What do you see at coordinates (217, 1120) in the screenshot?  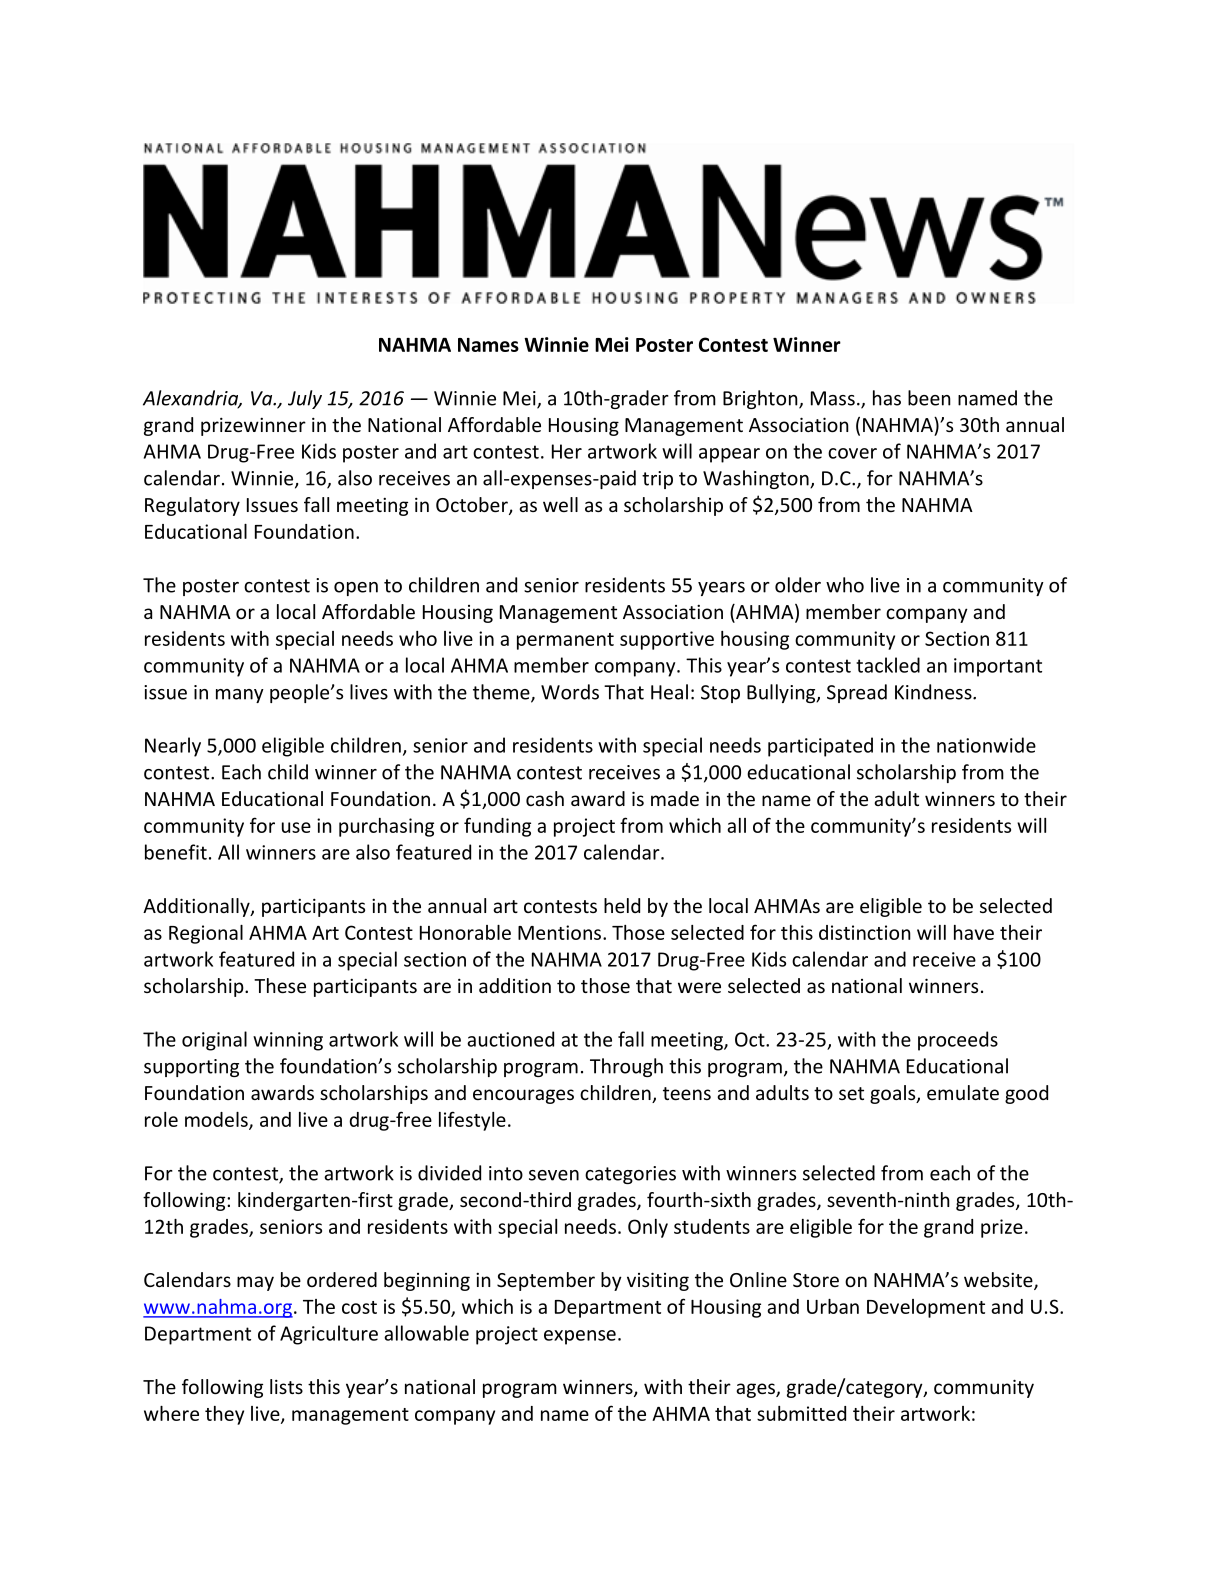 I see `models` at bounding box center [217, 1120].
